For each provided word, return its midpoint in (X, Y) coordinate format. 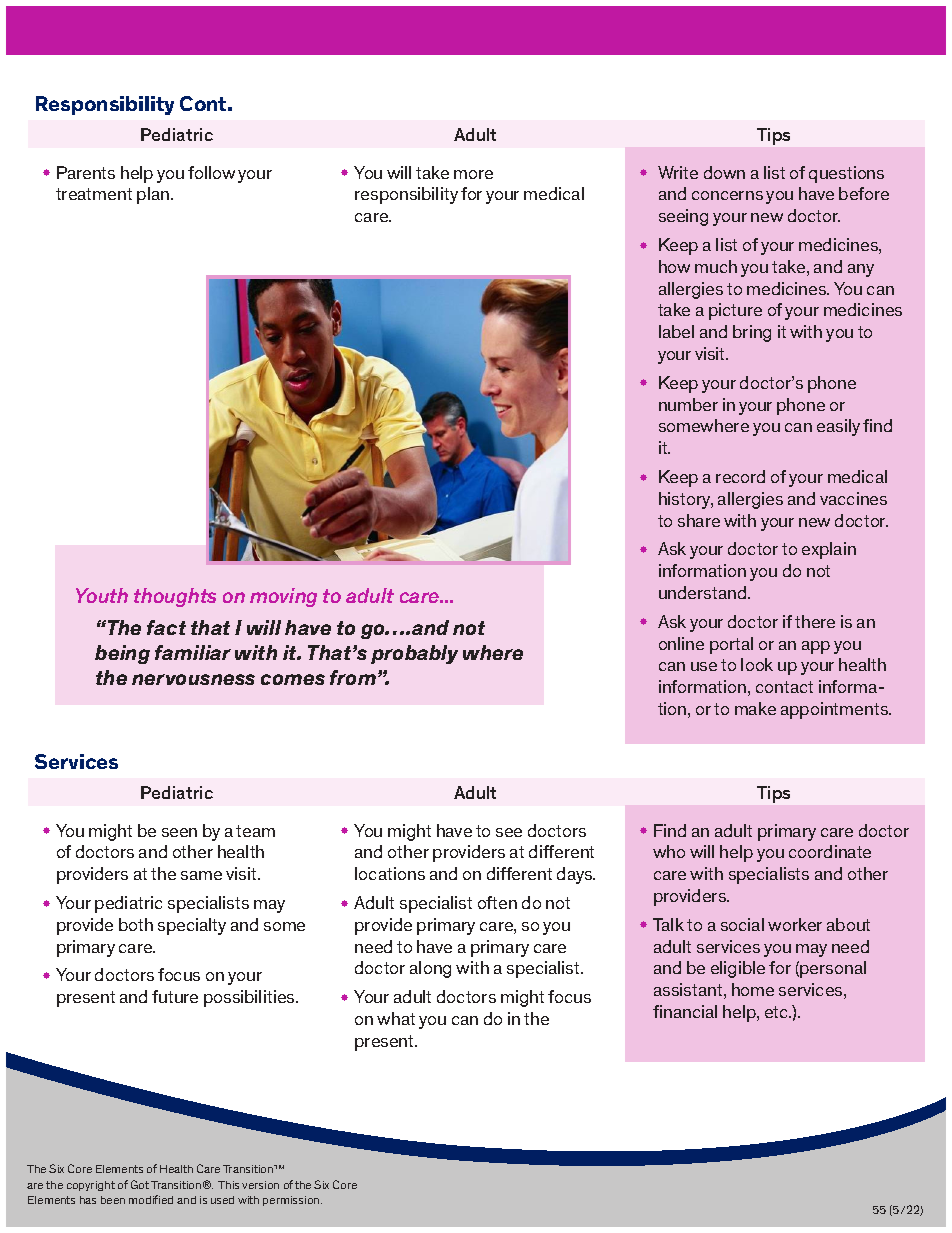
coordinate (830, 851)
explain (829, 550)
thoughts (175, 597)
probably (414, 654)
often (497, 902)
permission (292, 1201)
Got (140, 1184)
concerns (727, 195)
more (473, 174)
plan (154, 195)
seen (179, 832)
